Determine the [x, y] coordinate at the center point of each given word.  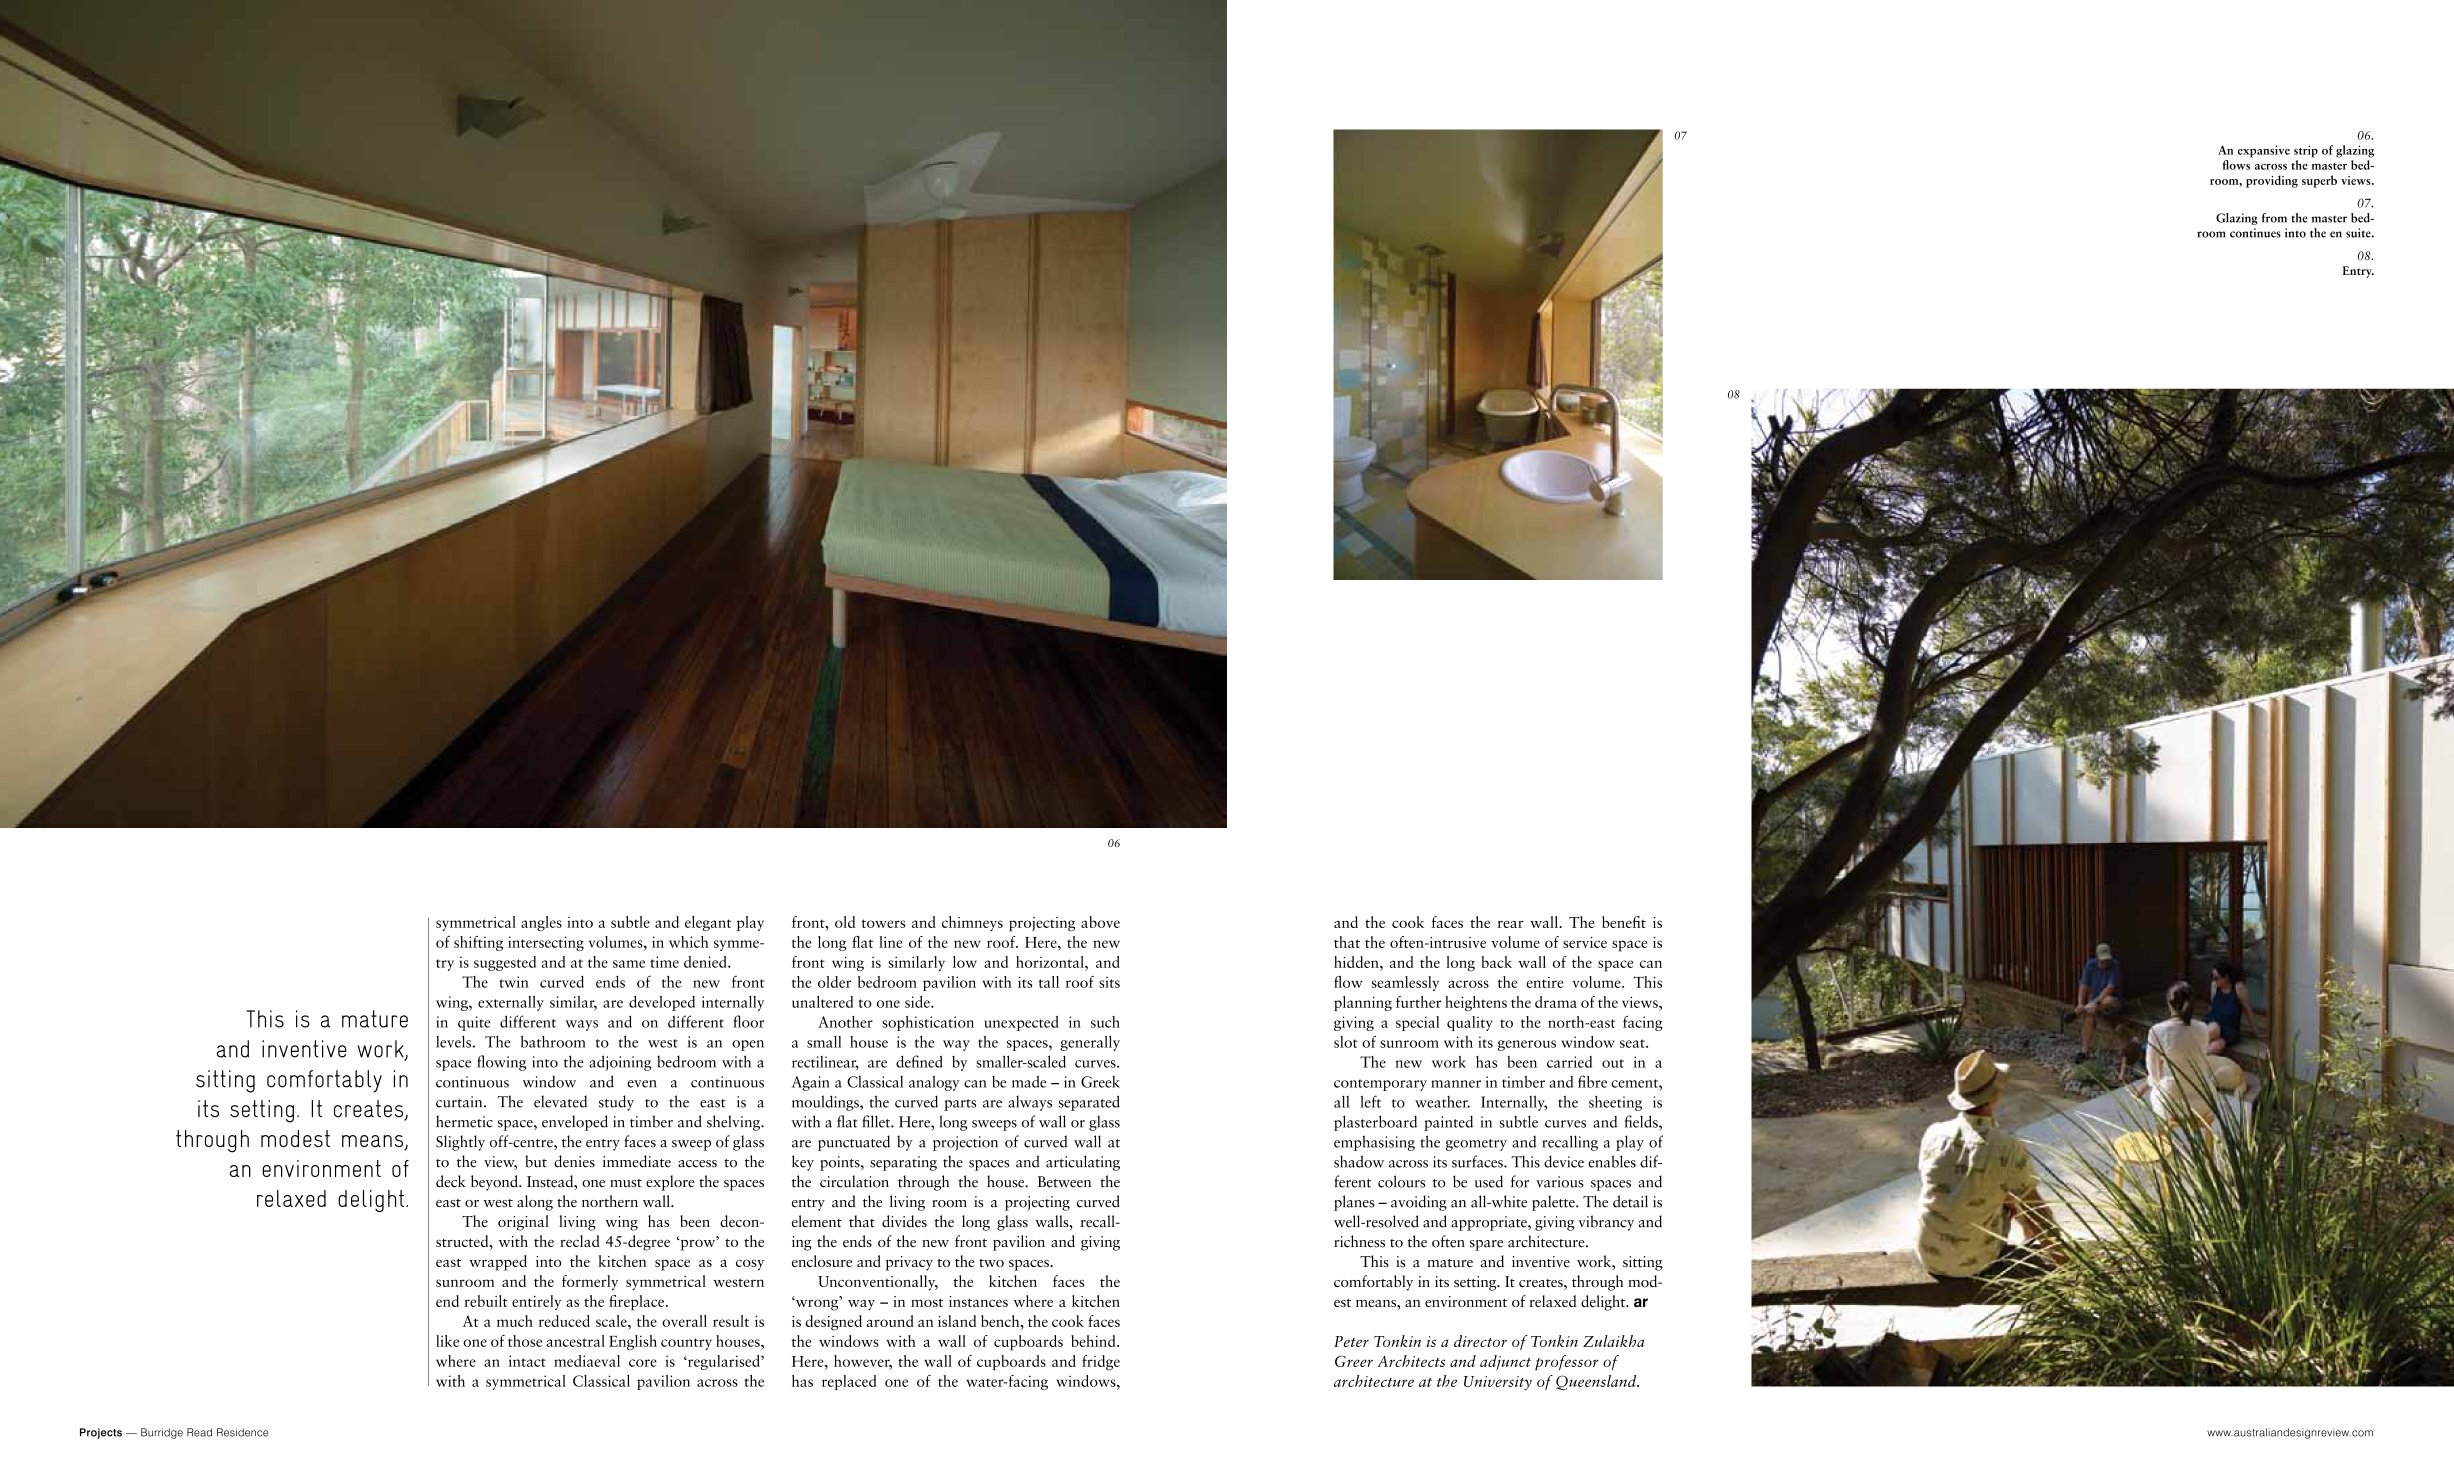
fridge [1101, 1362]
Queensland [1597, 1383]
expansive [2264, 151]
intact [527, 1361]
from [2274, 218]
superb [2319, 181]
